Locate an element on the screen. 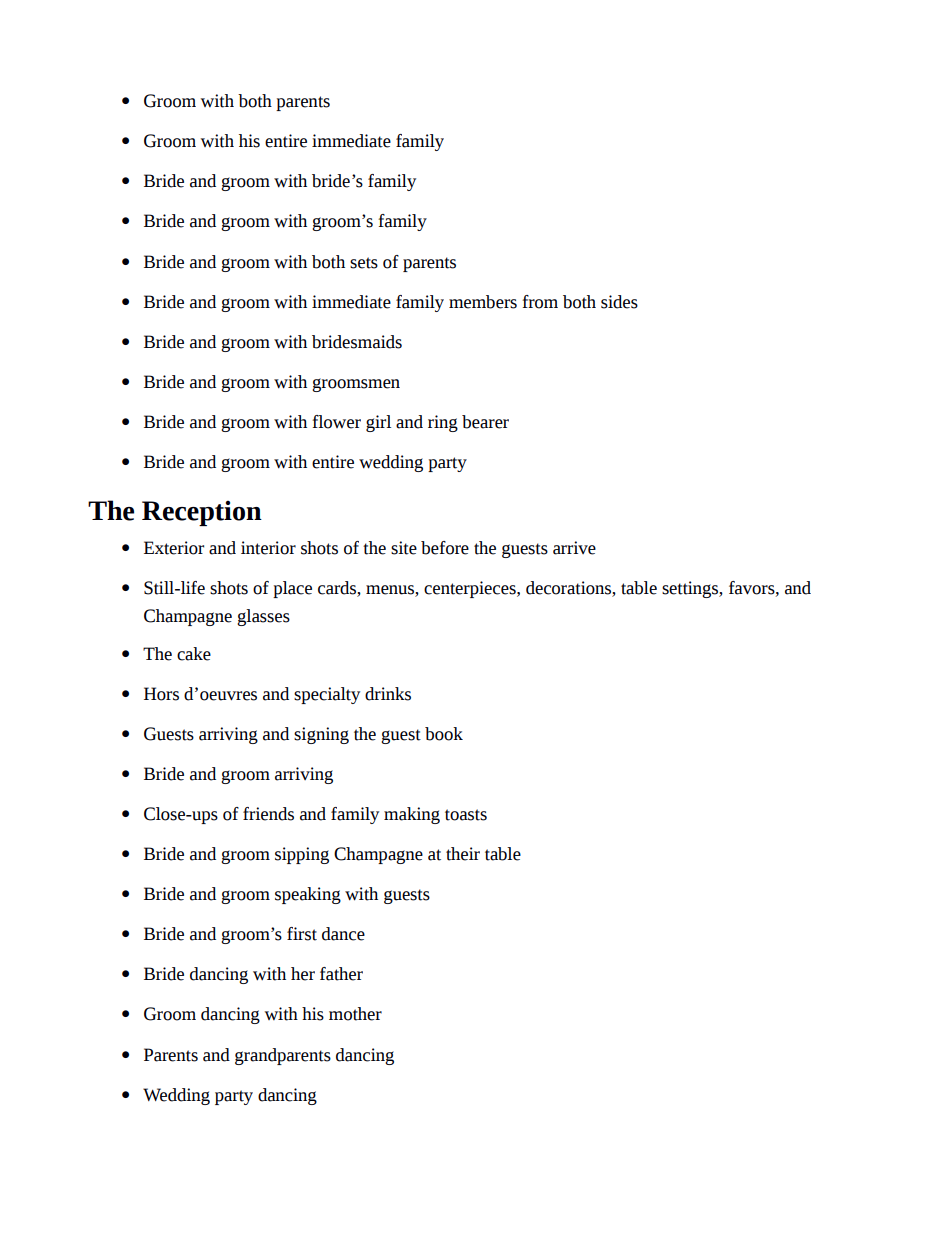  arrive is located at coordinates (574, 548).
